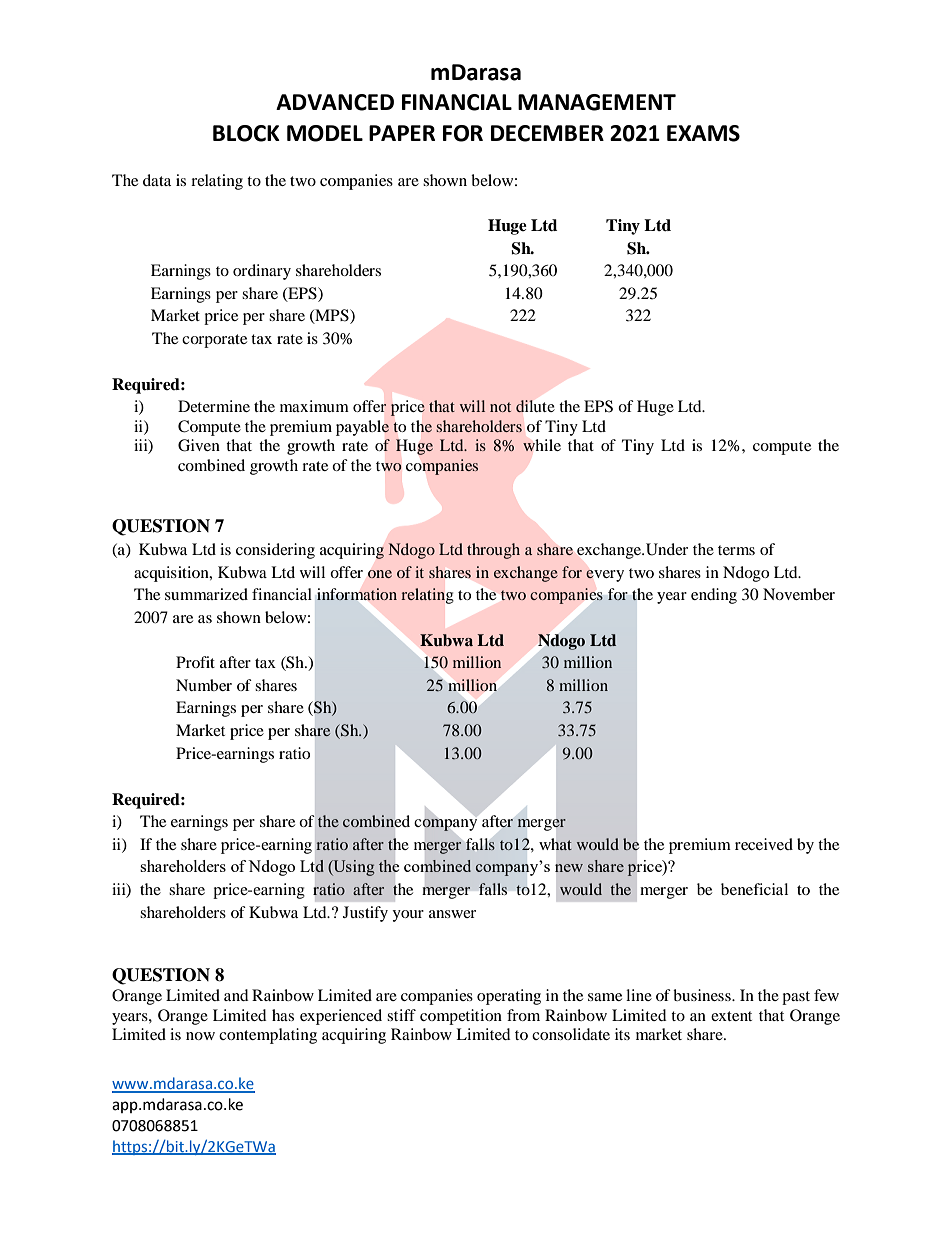  Describe the element at coordinates (736, 550) in the page. I see `terms` at that location.
